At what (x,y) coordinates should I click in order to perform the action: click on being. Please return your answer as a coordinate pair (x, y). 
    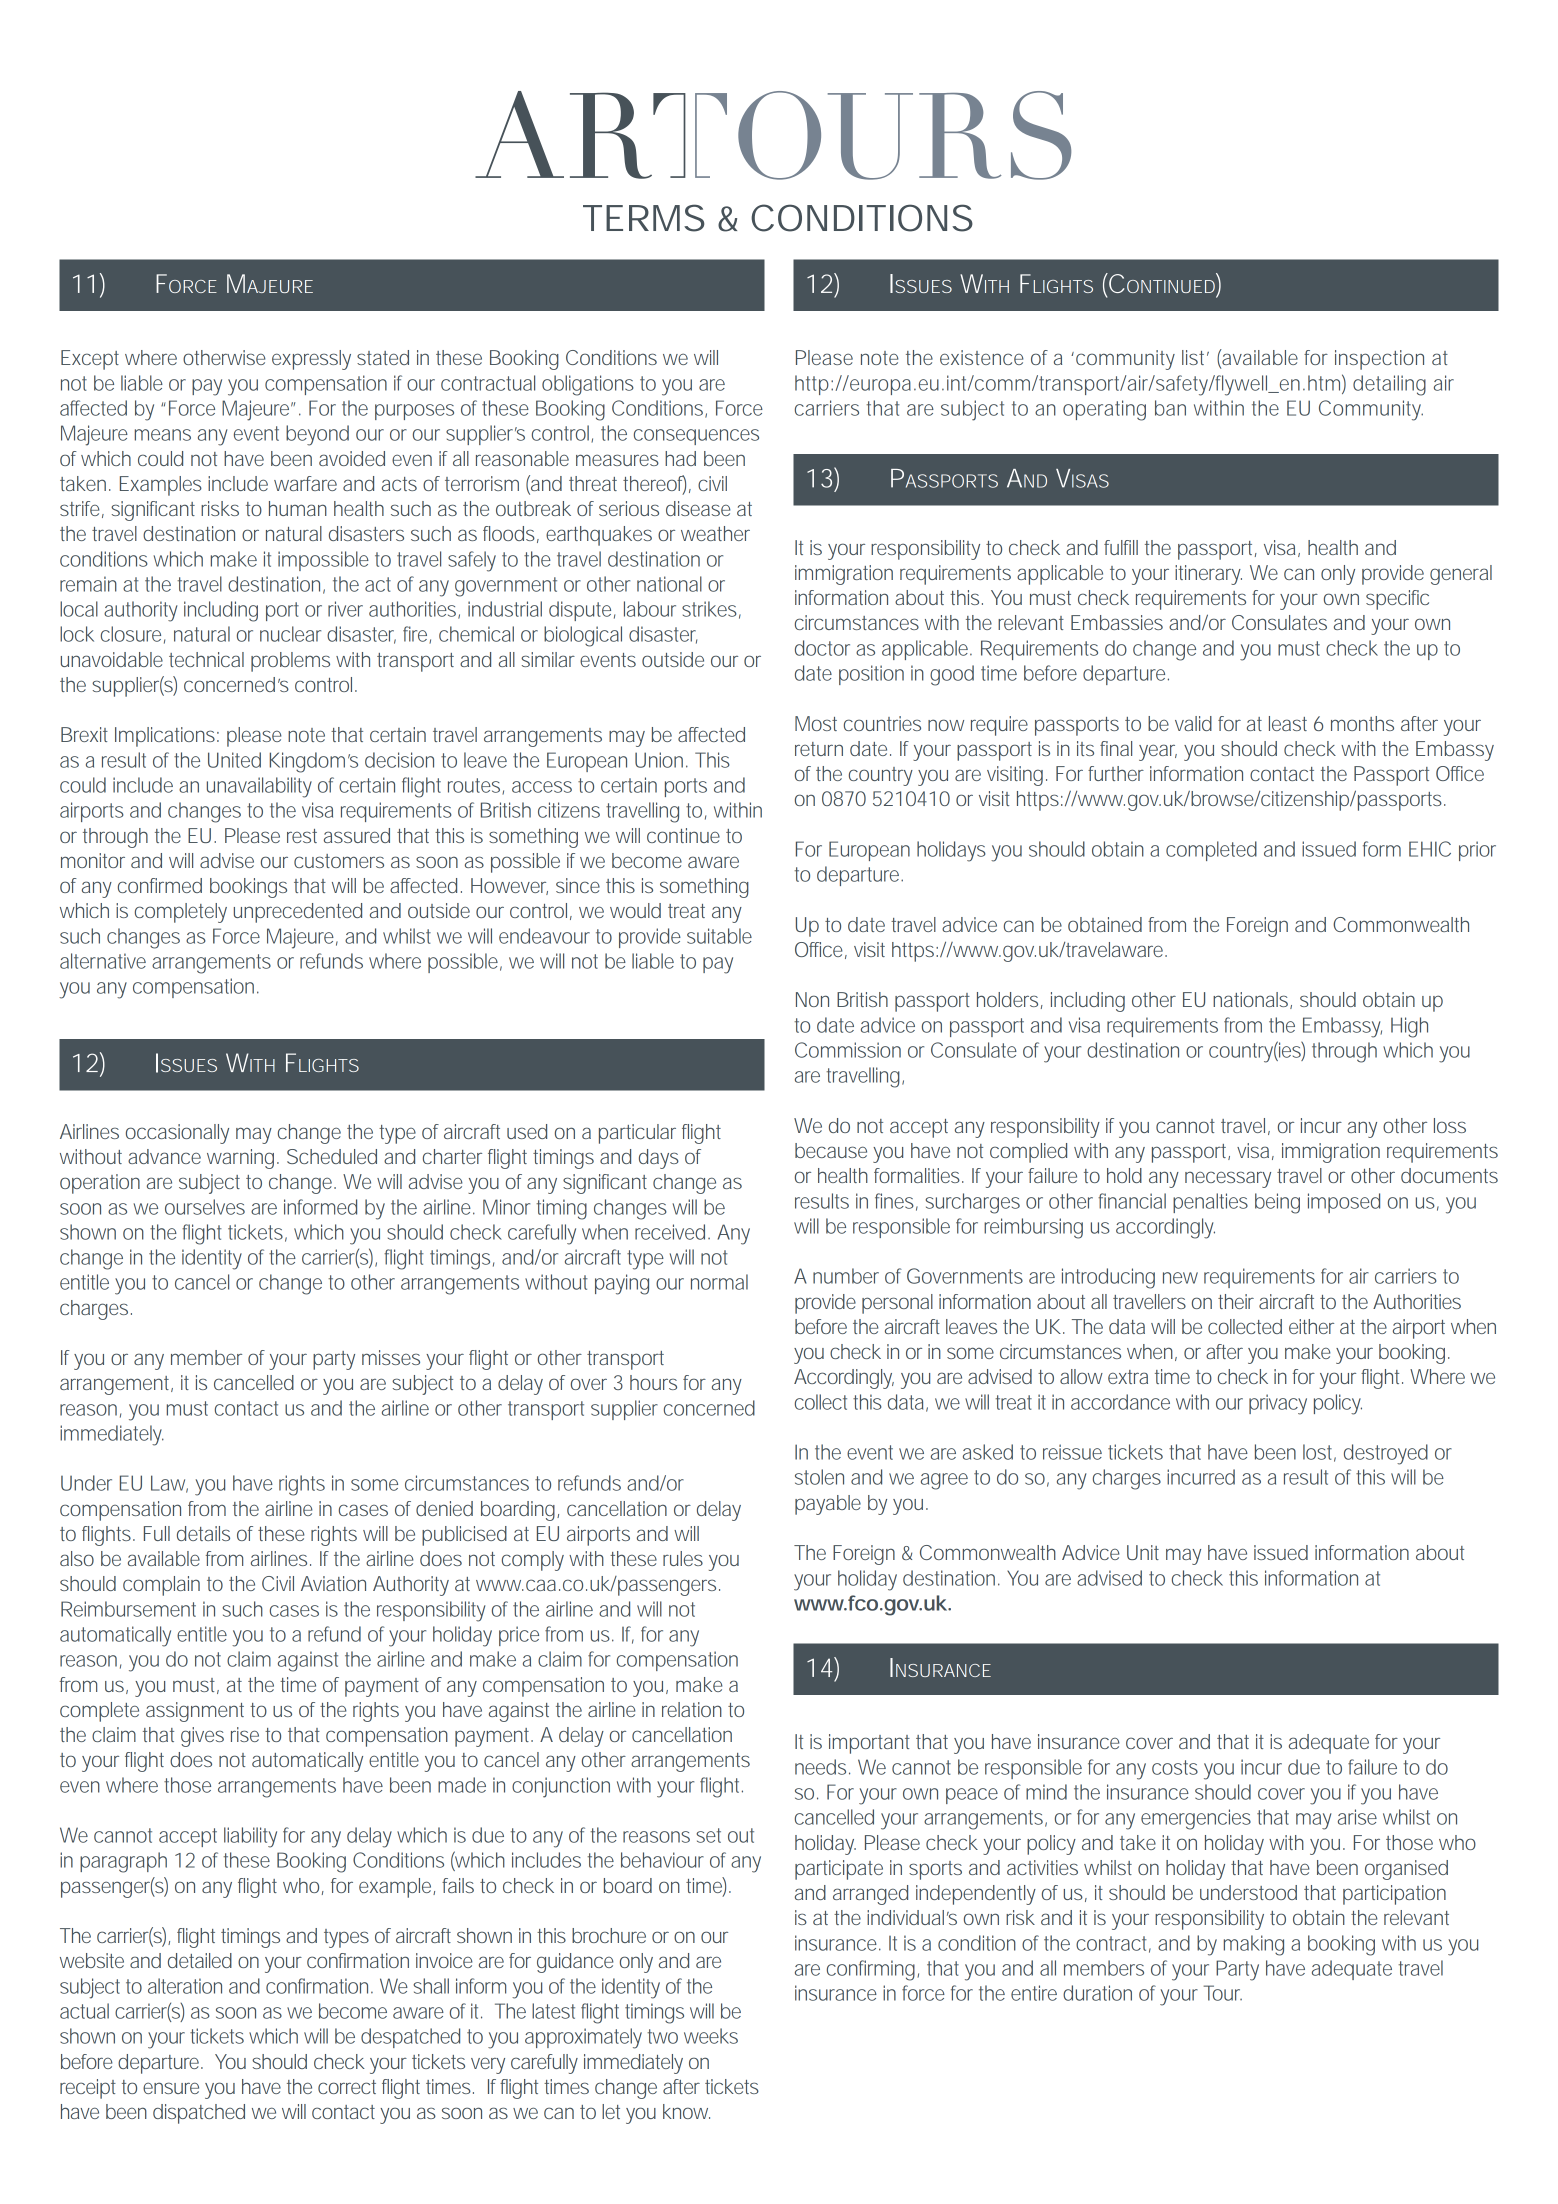
    Looking at the image, I should click on (1277, 1203).
